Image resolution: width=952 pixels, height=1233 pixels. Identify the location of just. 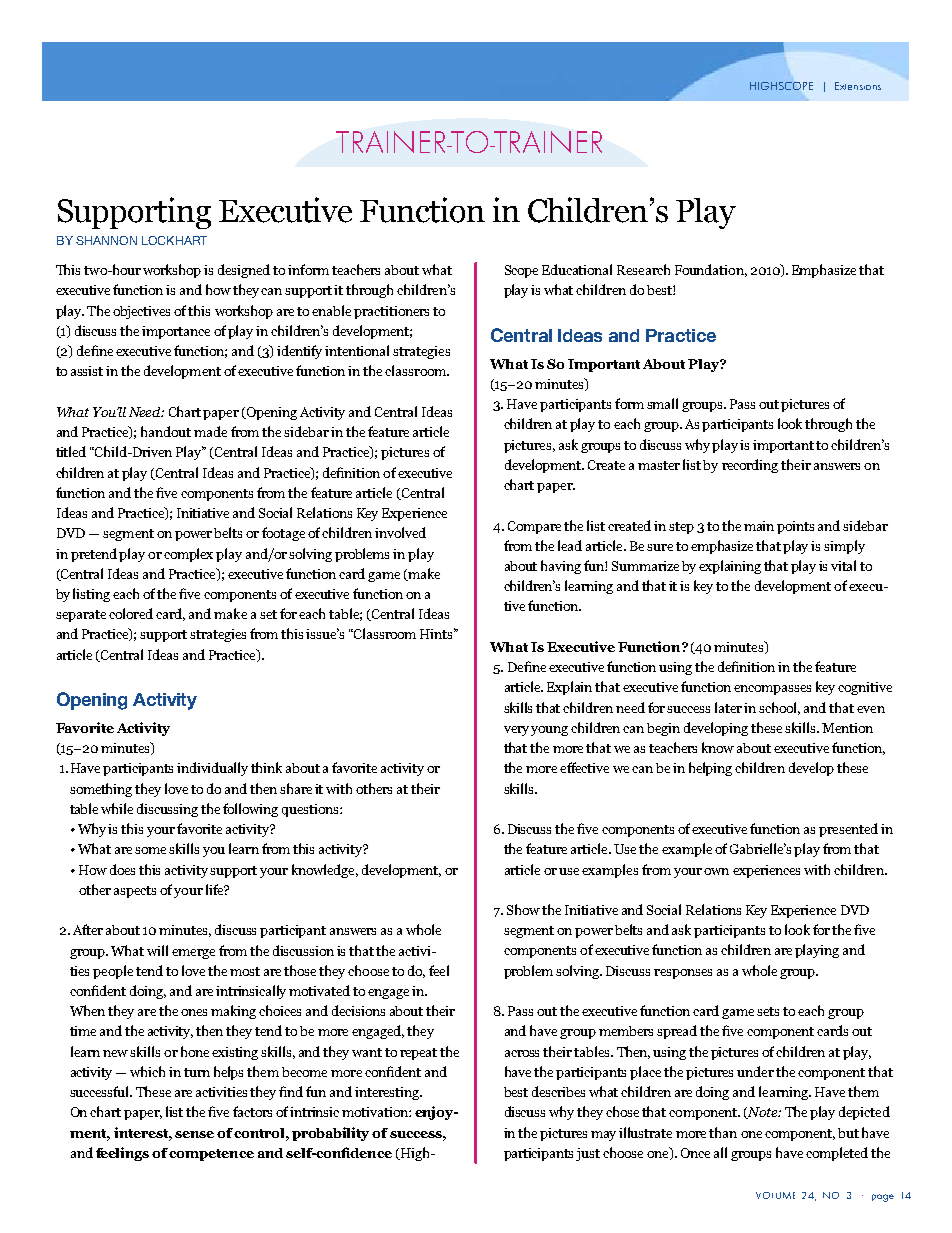
(588, 1154).
